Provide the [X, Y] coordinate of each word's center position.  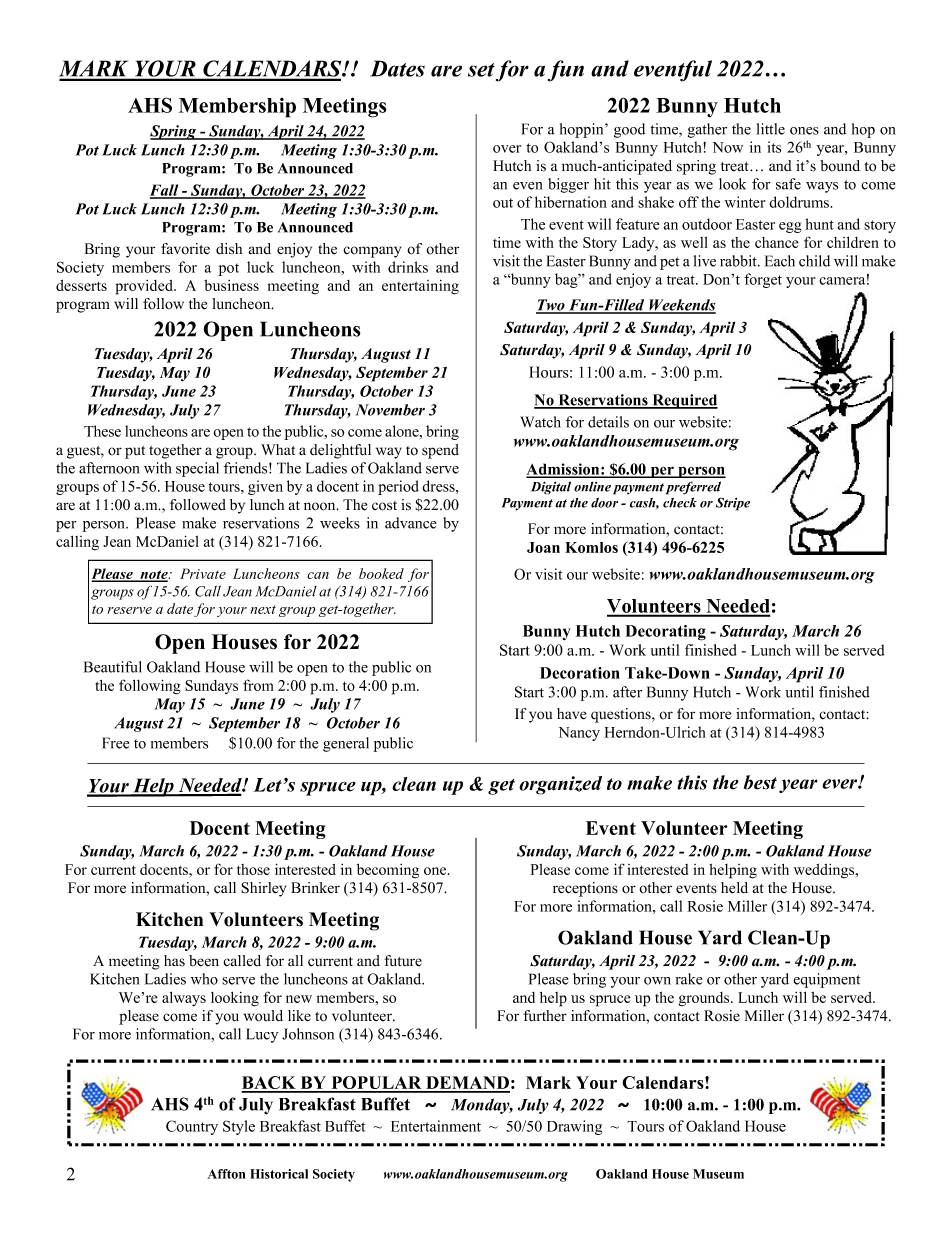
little [771, 129]
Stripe [733, 504]
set [481, 70]
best [760, 782]
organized [560, 785]
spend [440, 451]
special [197, 469]
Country [192, 1127]
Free [115, 743]
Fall [165, 191]
